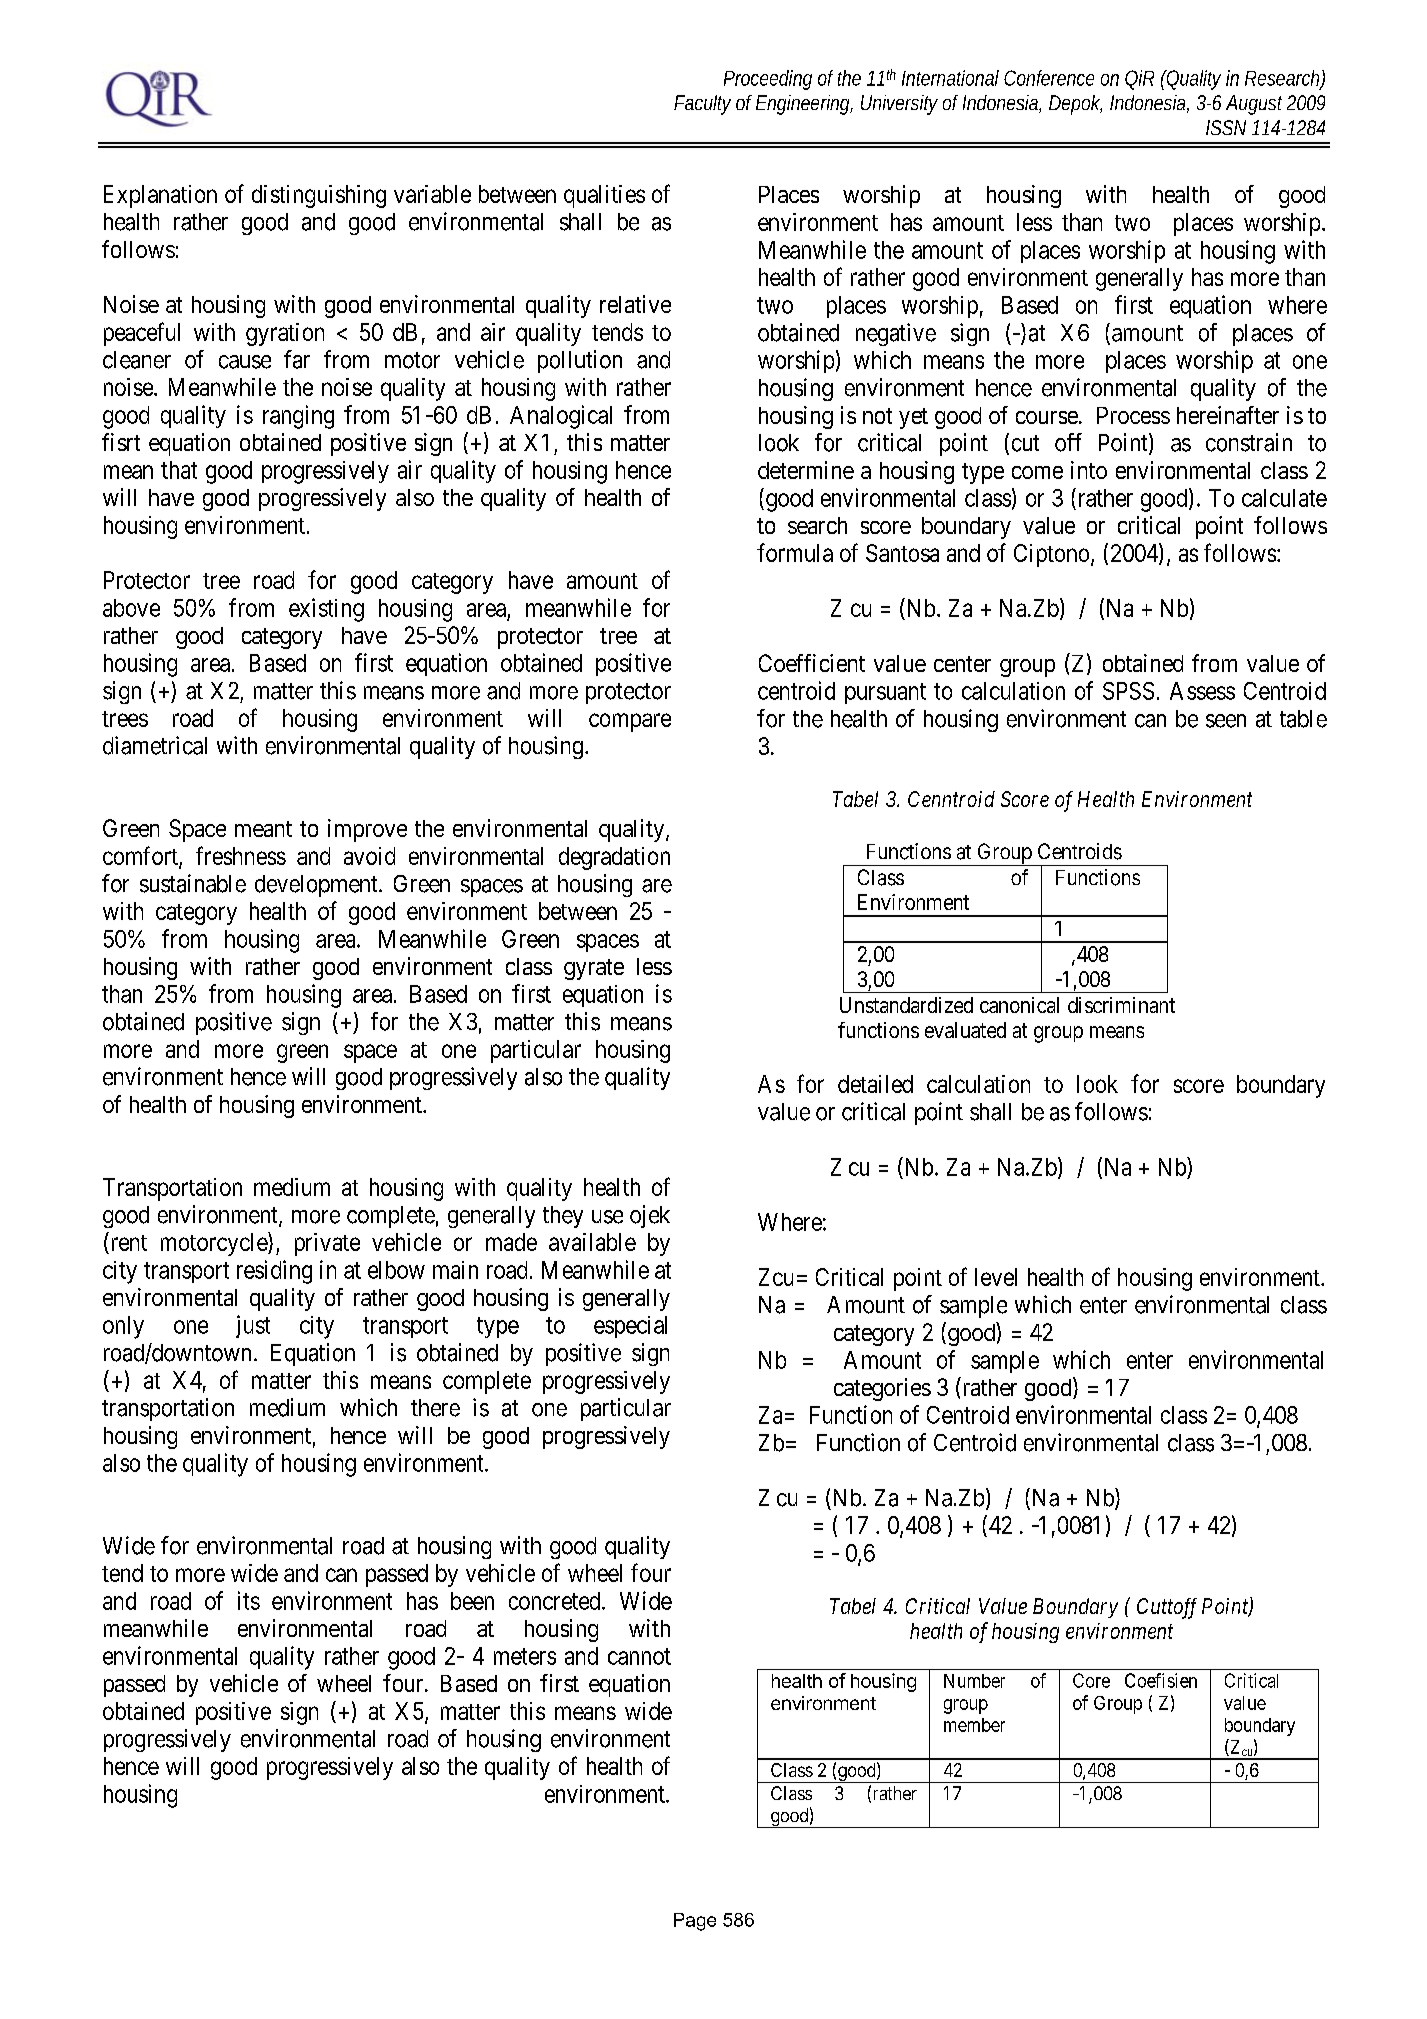  Describe the element at coordinates (317, 886) in the screenshot. I see `development` at that location.
